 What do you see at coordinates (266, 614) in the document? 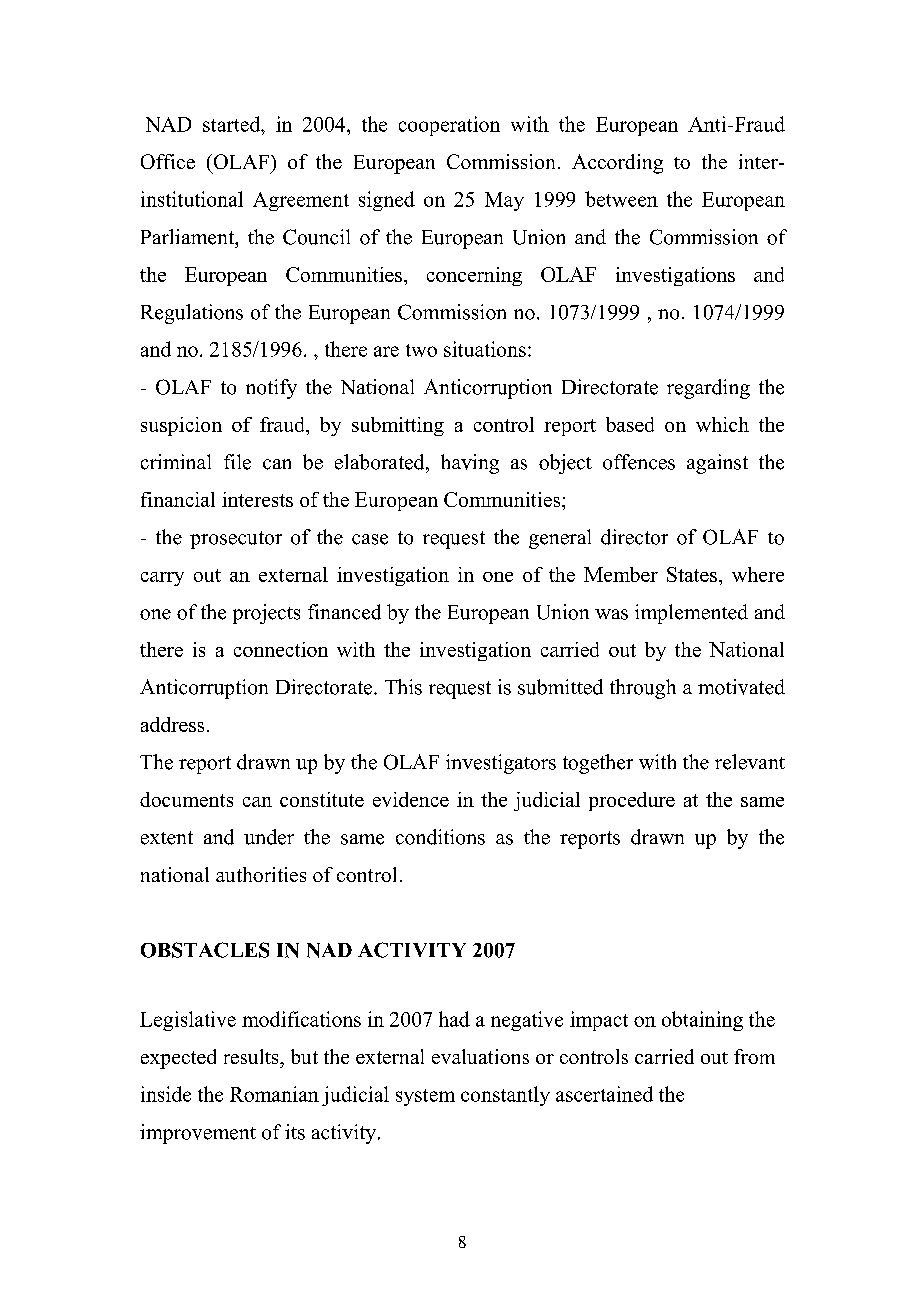
I see `projects` at bounding box center [266, 614].
